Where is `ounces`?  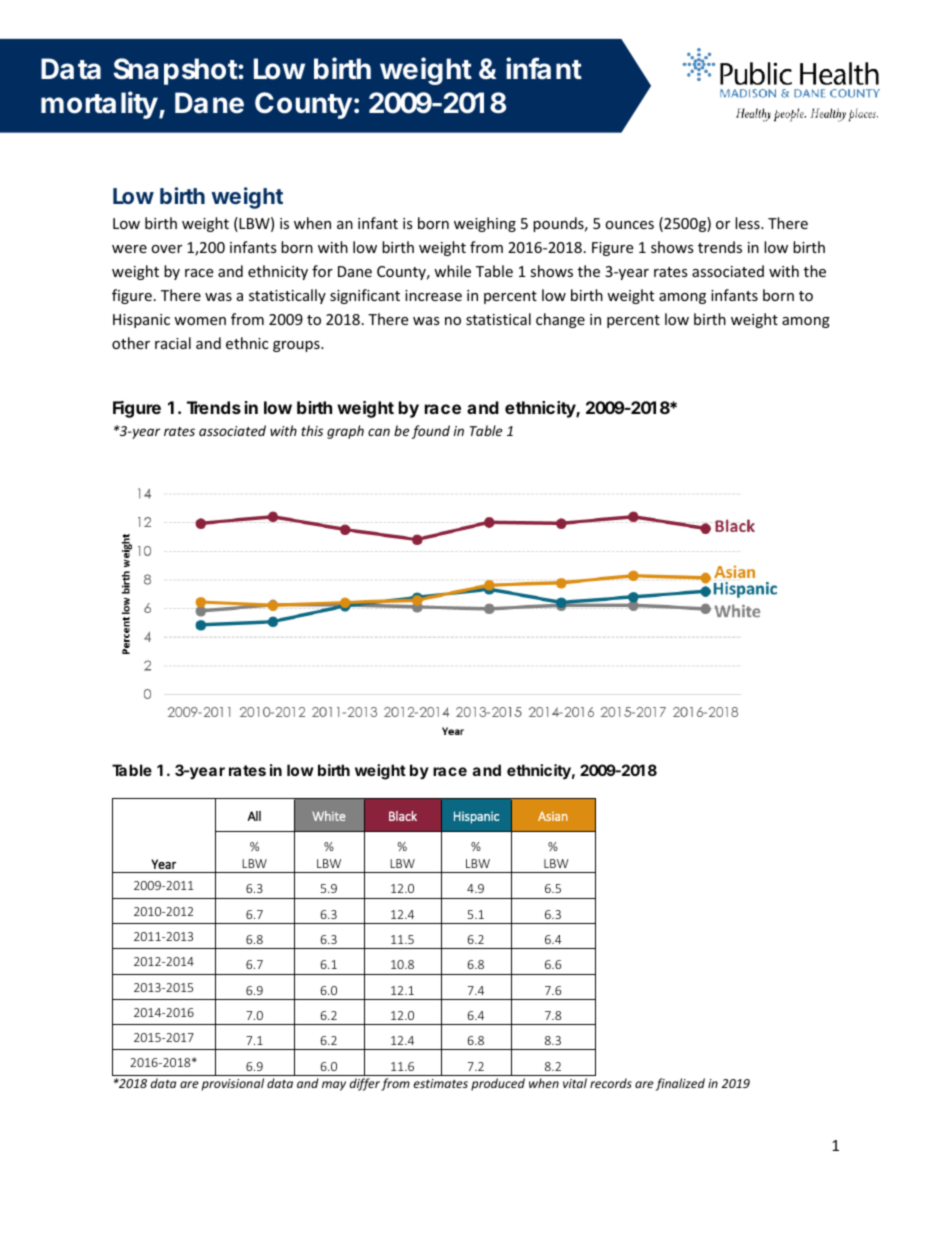 ounces is located at coordinates (629, 225).
